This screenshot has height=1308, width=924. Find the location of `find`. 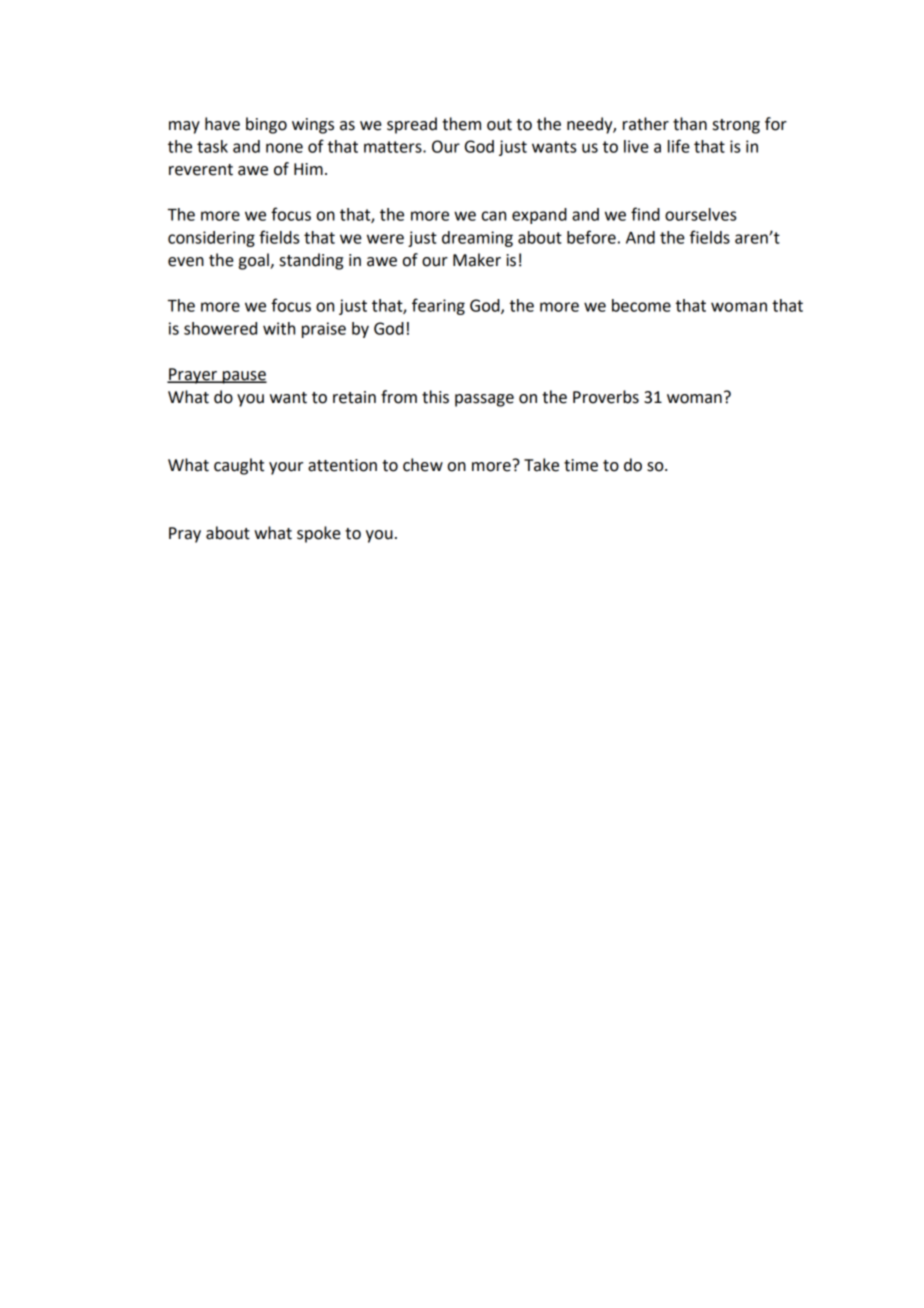

find is located at coordinates (645, 214).
